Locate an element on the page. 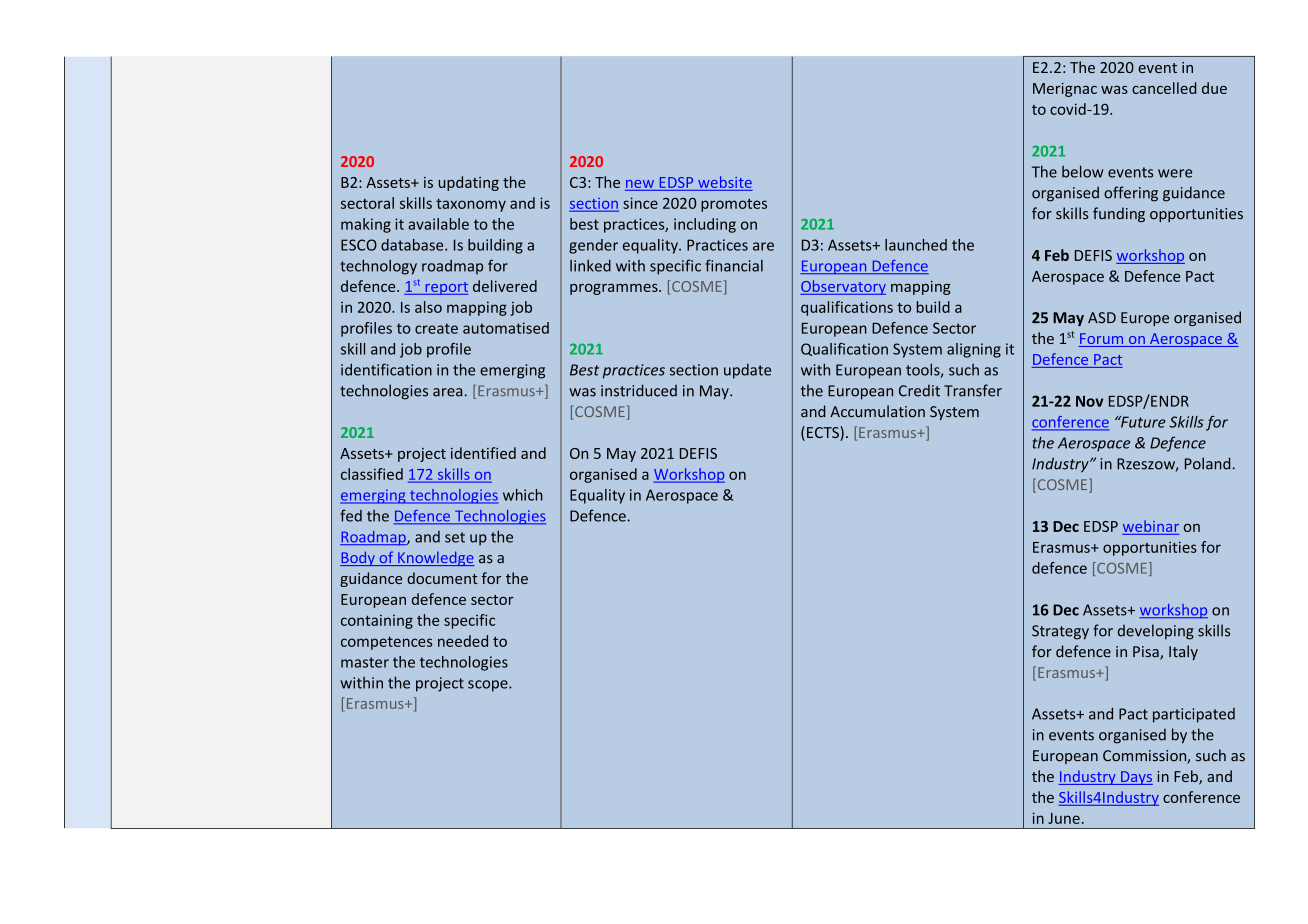 The image size is (1308, 924). ASD is located at coordinates (1102, 318).
